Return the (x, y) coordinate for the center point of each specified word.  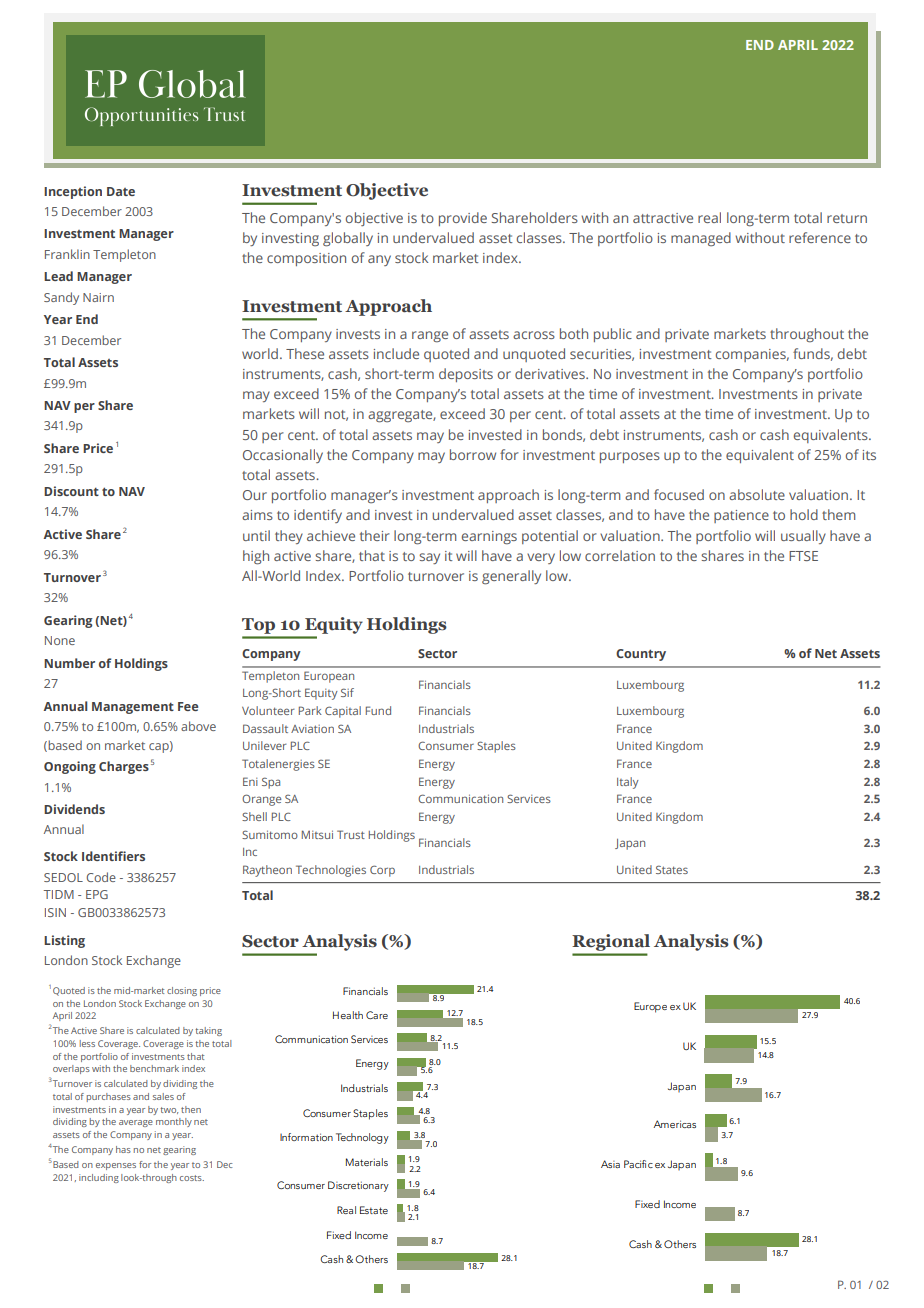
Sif (347, 692)
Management (133, 708)
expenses (116, 1166)
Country (641, 655)
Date (121, 191)
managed (701, 239)
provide (463, 219)
